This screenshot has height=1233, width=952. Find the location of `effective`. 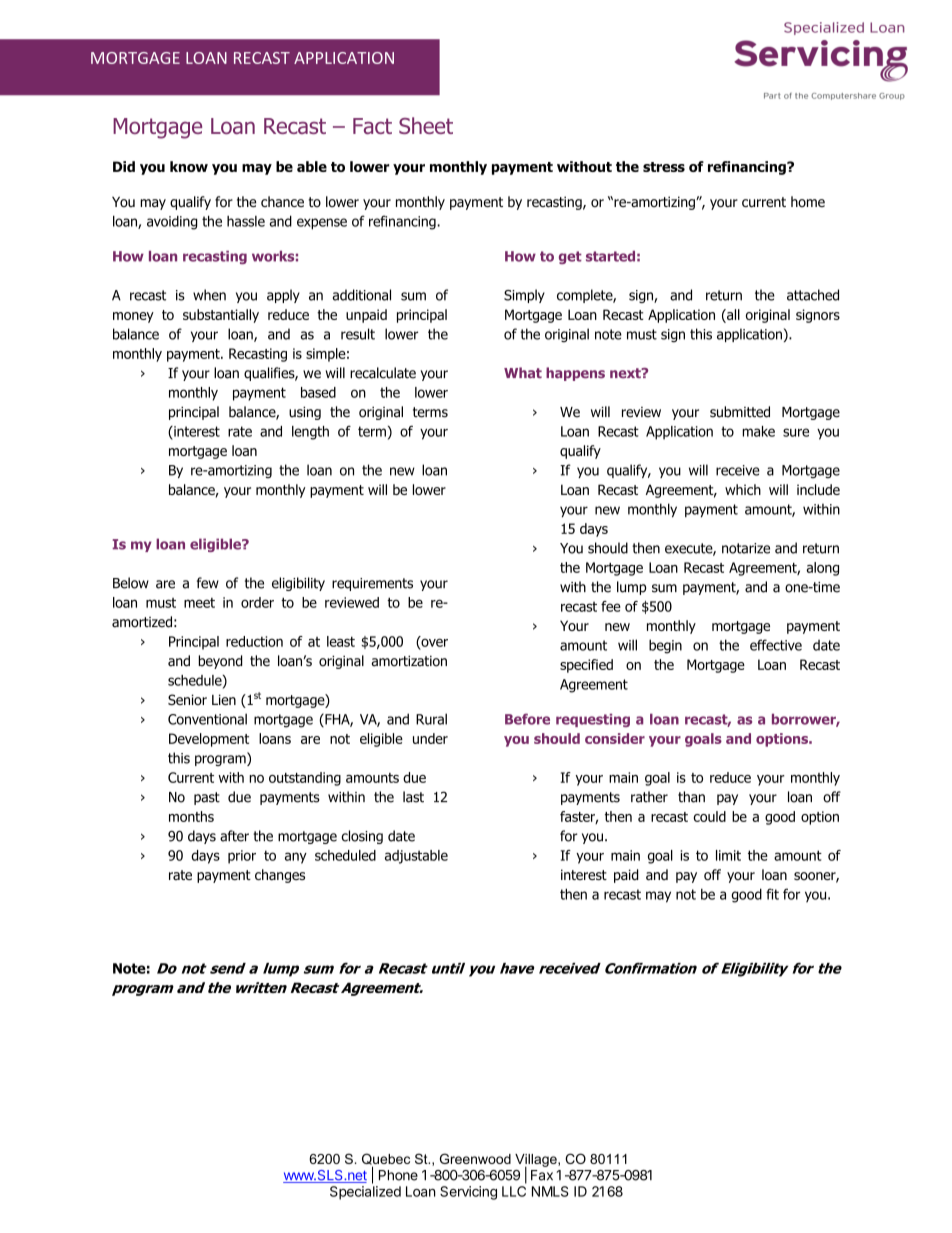

effective is located at coordinates (776, 645).
